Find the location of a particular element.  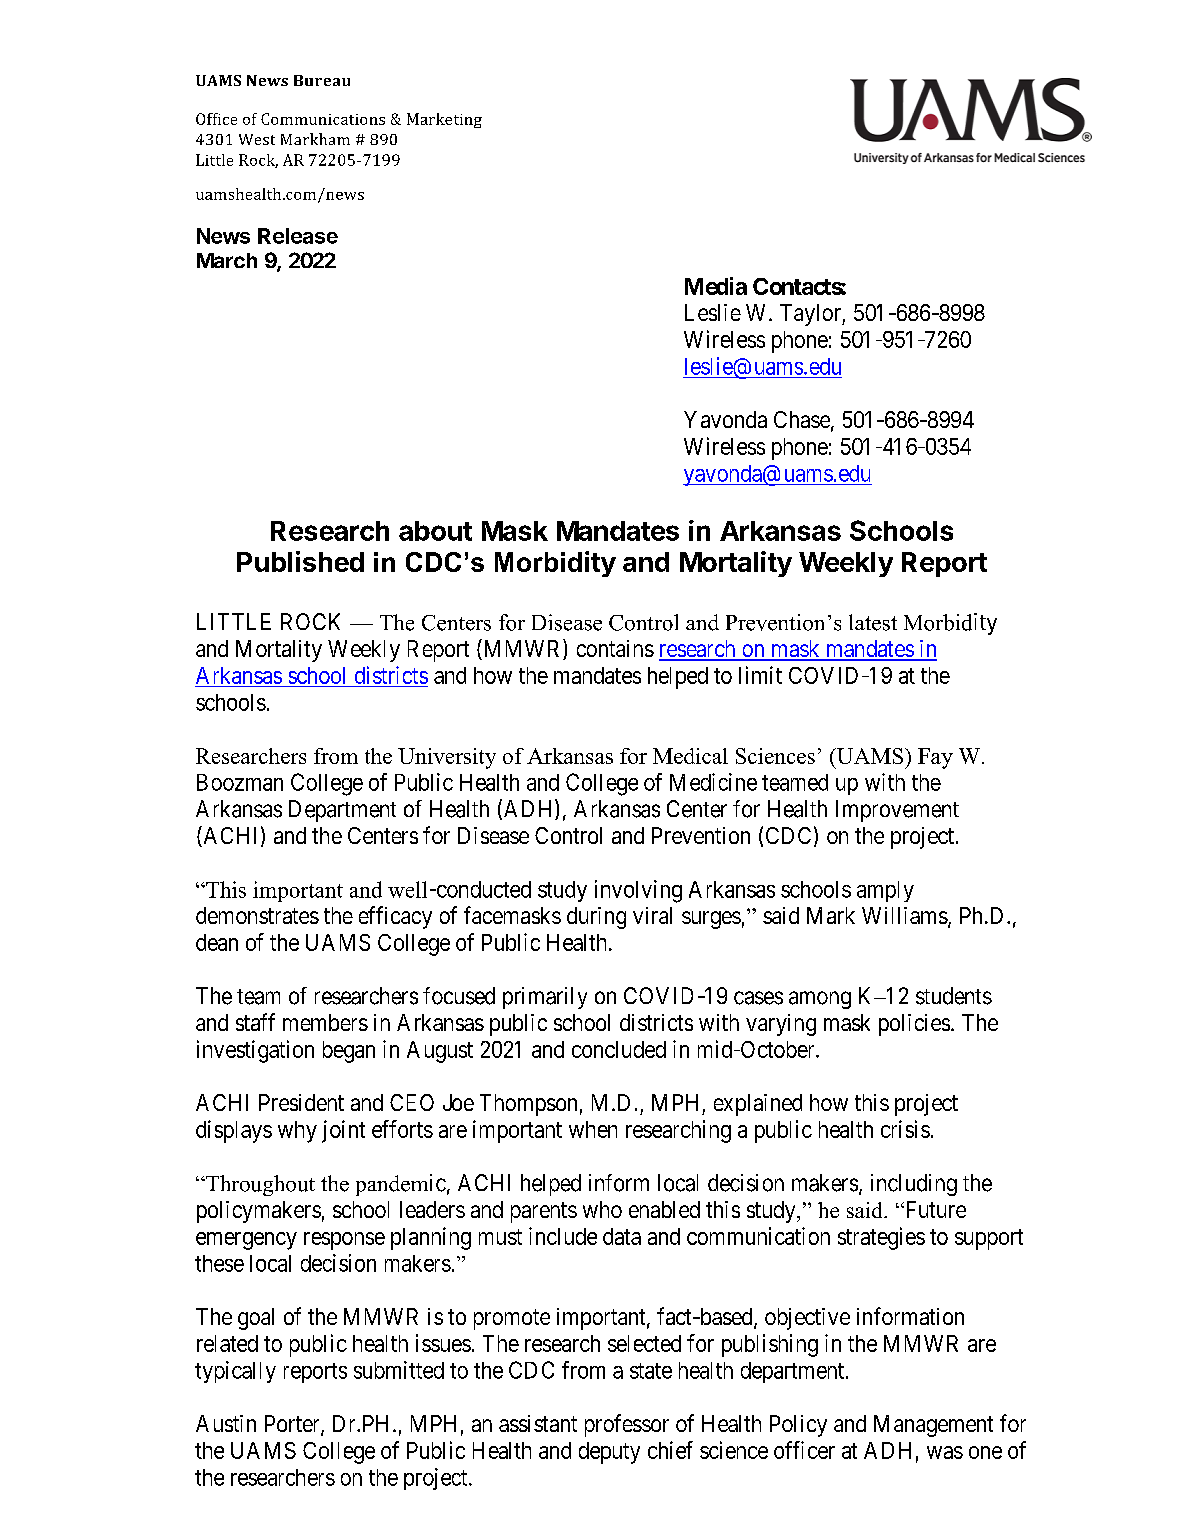

Porter is located at coordinates (293, 1425).
